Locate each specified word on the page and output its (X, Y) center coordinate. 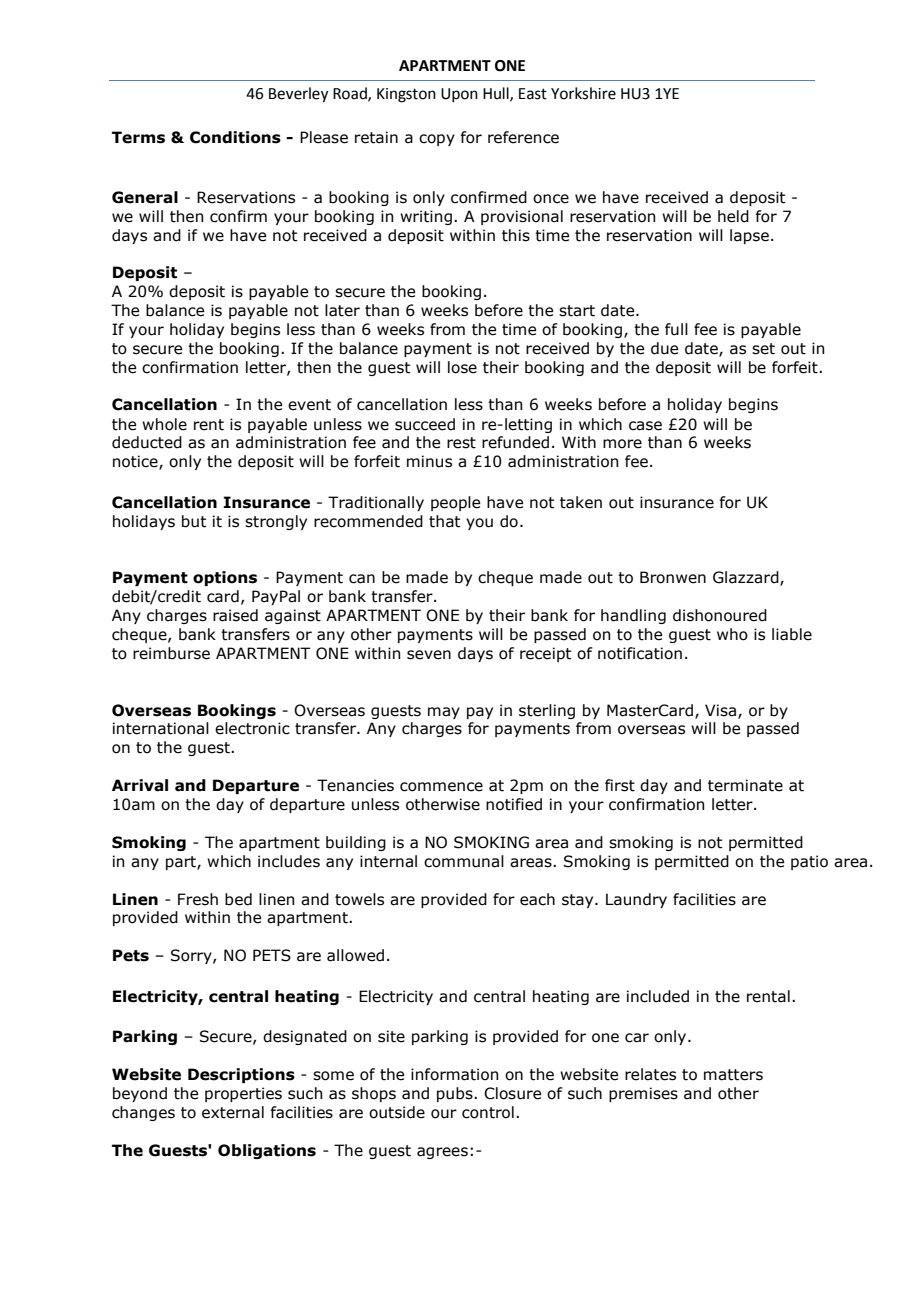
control (488, 1112)
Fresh (198, 899)
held (733, 216)
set (763, 349)
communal (464, 861)
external (233, 1112)
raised (235, 615)
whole (164, 424)
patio (809, 862)
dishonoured (720, 615)
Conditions (235, 137)
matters (733, 1075)
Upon (459, 95)
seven (429, 655)
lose (462, 367)
